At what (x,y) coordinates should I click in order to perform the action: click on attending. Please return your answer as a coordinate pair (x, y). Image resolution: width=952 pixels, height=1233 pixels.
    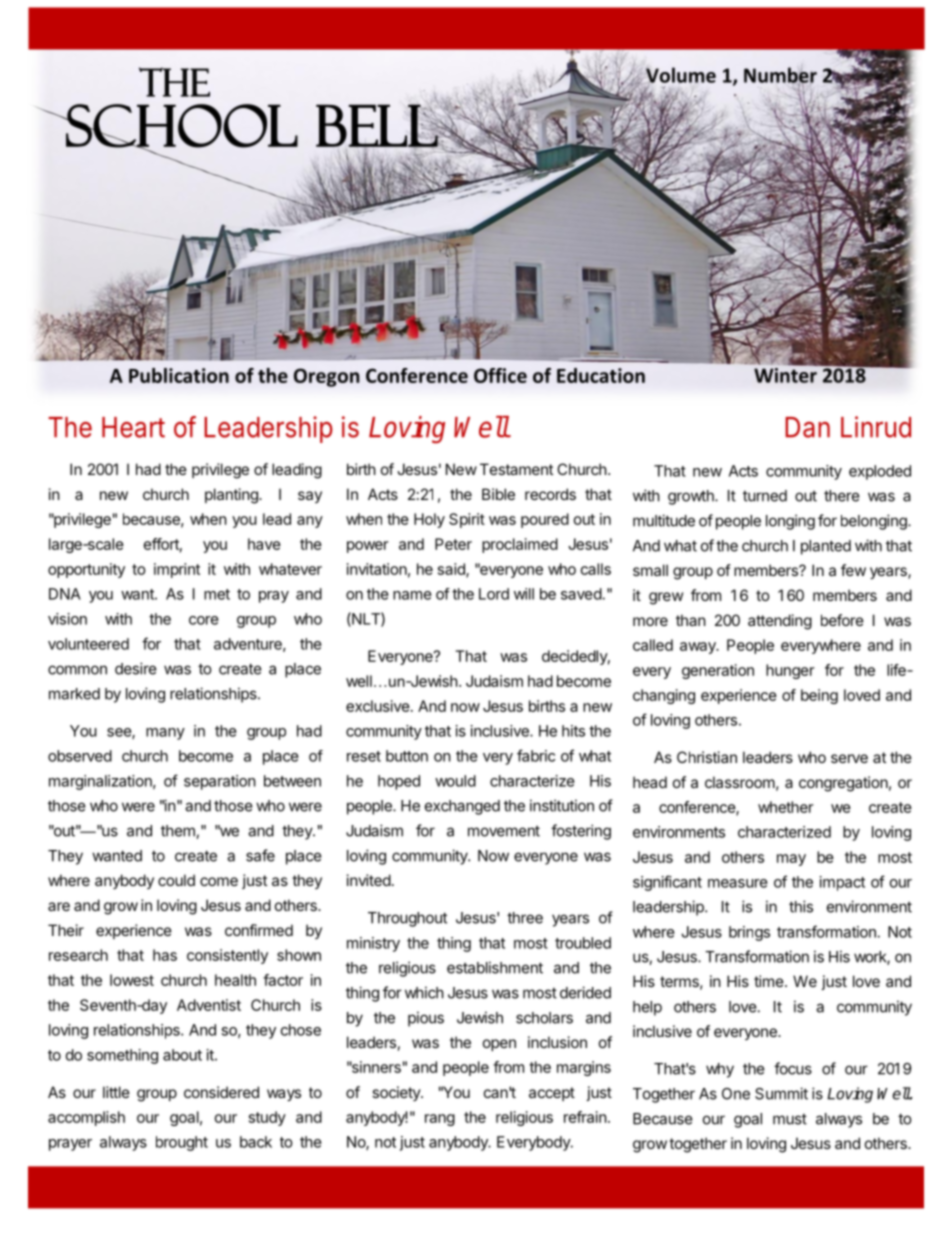
    Looking at the image, I should click on (780, 622).
